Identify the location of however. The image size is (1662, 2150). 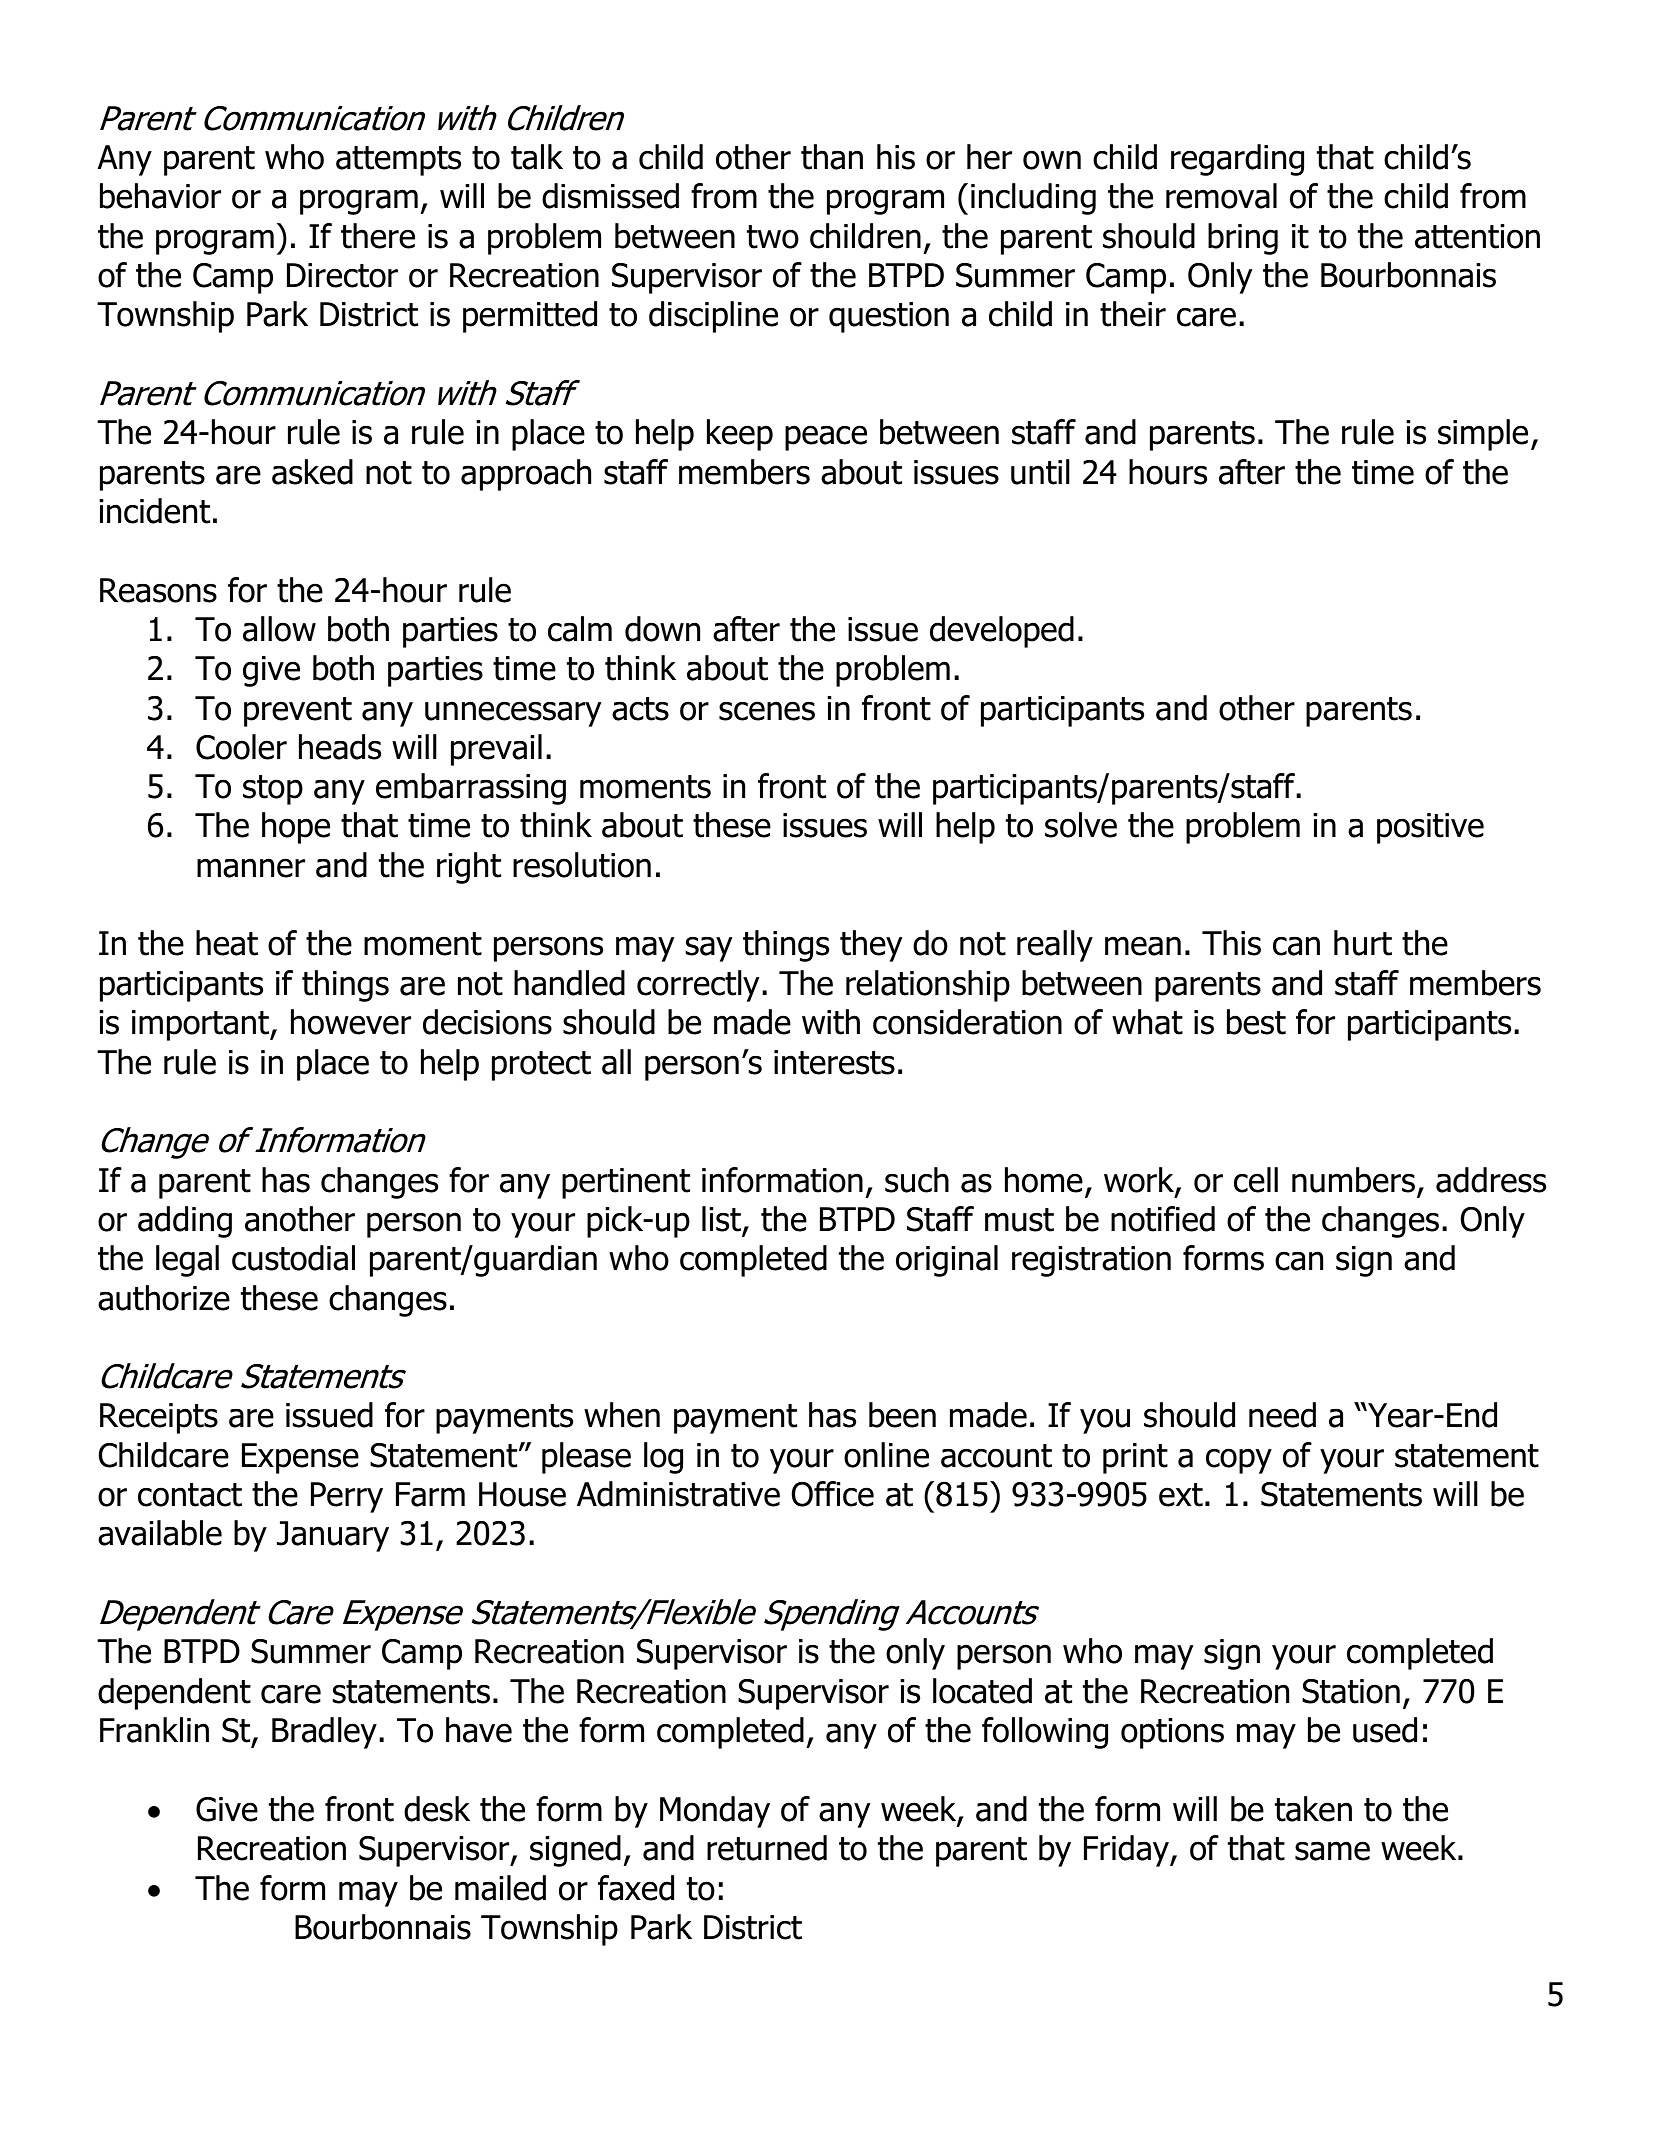
(351, 1022).
